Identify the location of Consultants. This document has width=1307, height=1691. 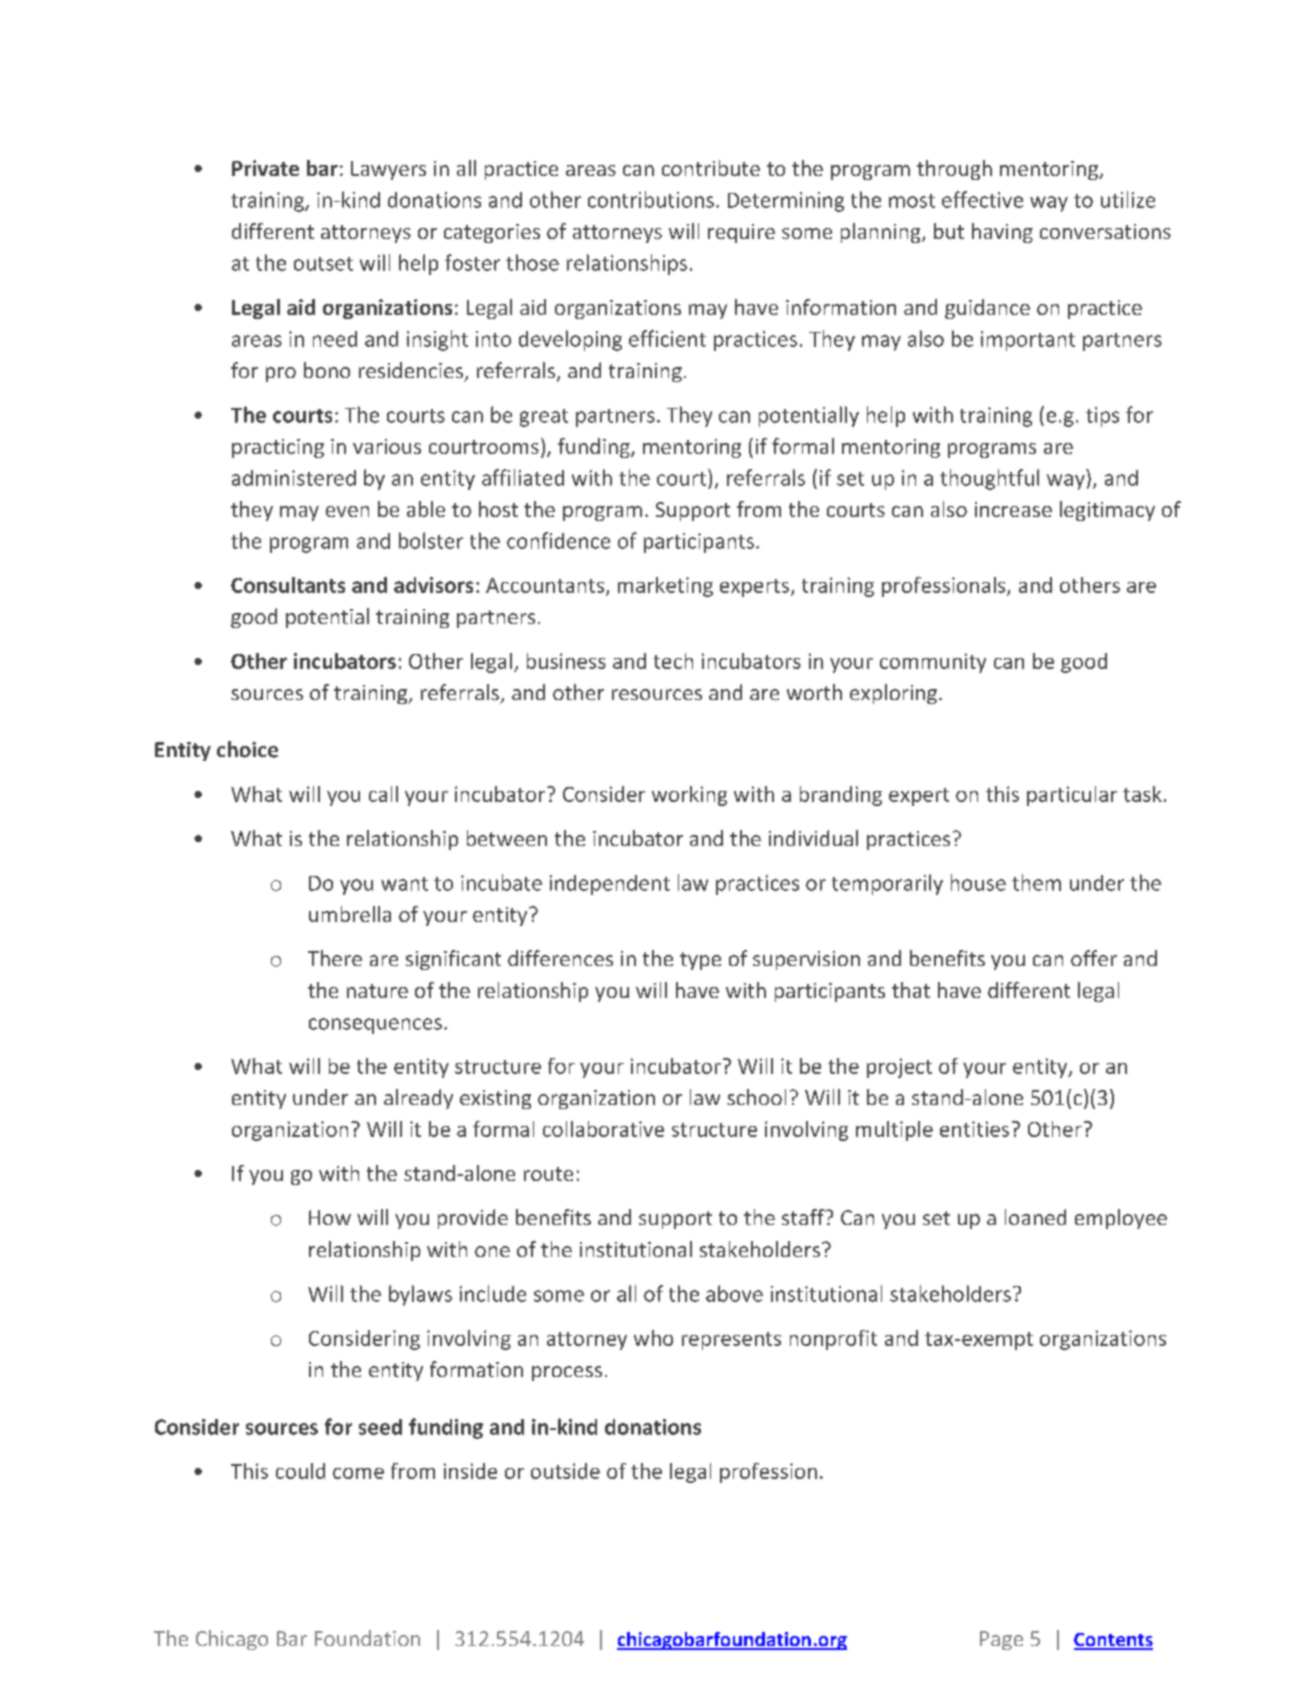
(288, 585).
